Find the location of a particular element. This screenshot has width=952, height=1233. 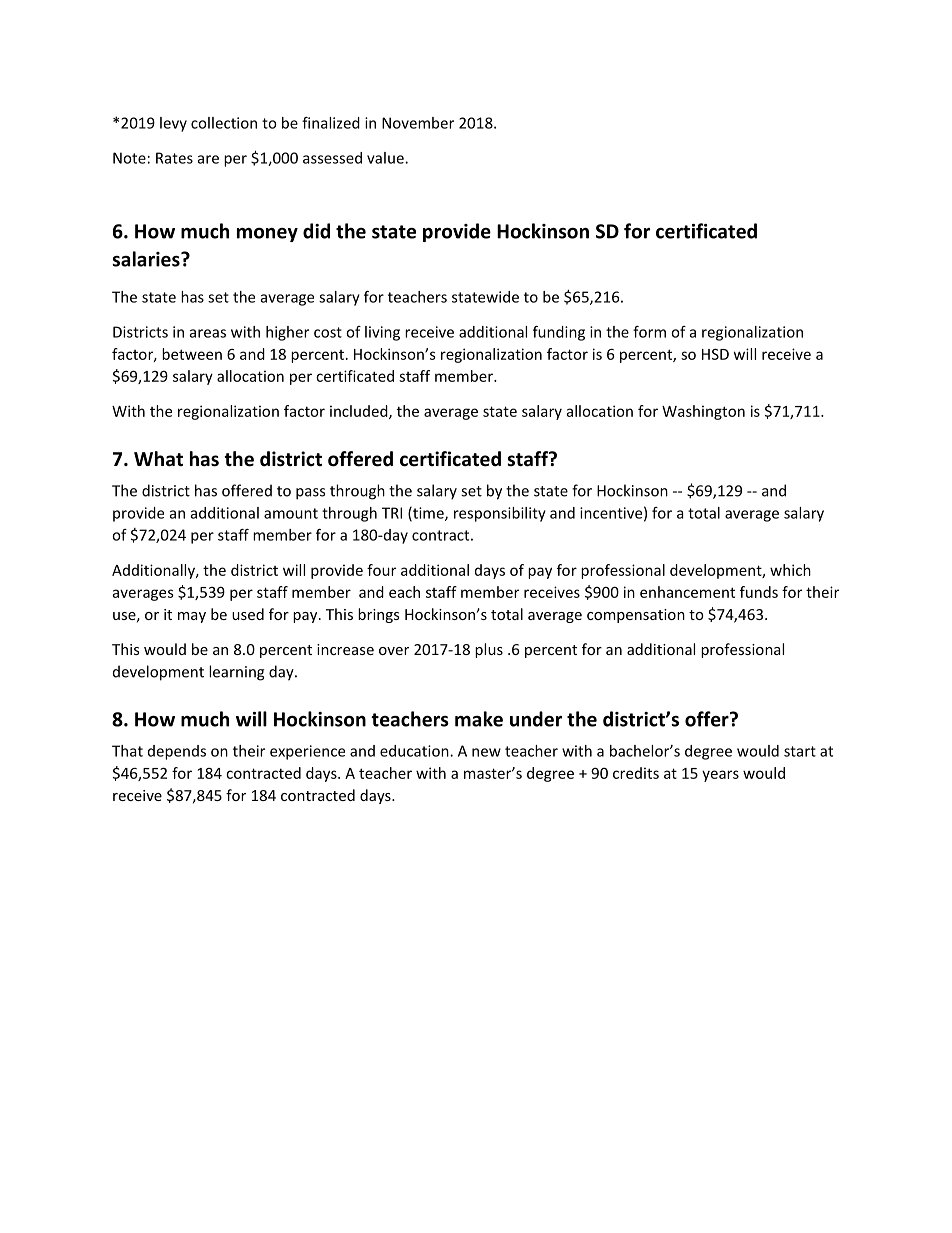

November is located at coordinates (418, 123).
